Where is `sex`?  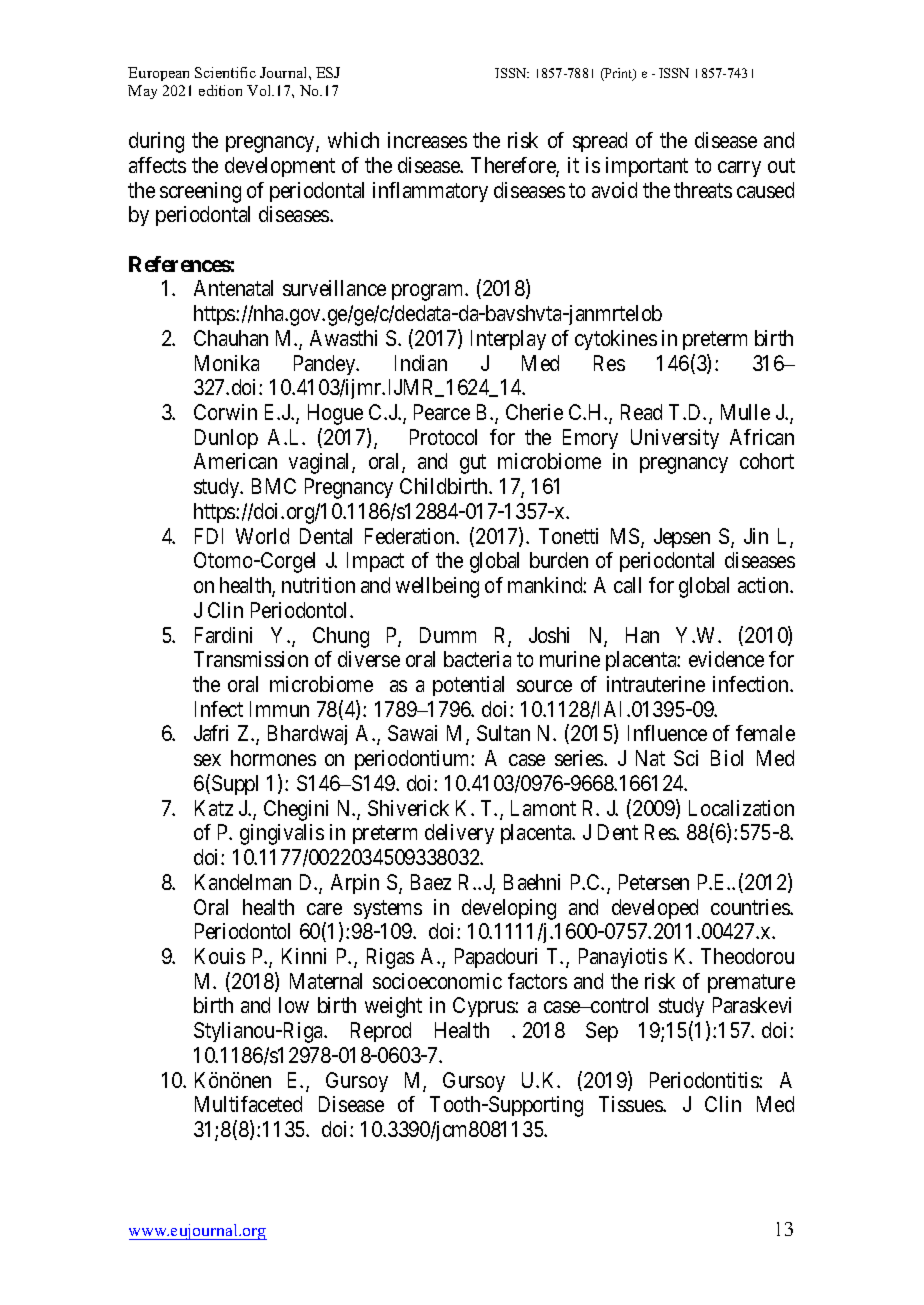 sex is located at coordinates (207, 760).
